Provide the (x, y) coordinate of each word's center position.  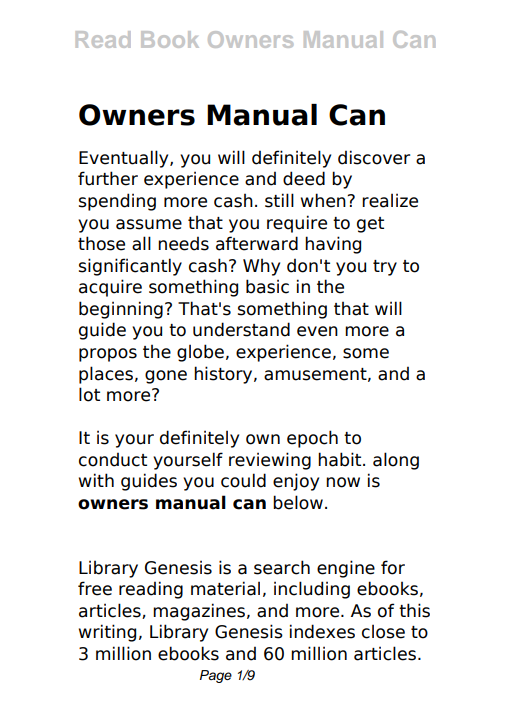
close (383, 631)
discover (374, 157)
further (108, 178)
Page (216, 676)
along (396, 461)
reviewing (270, 461)
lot (89, 394)
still (279, 200)
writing (107, 633)
